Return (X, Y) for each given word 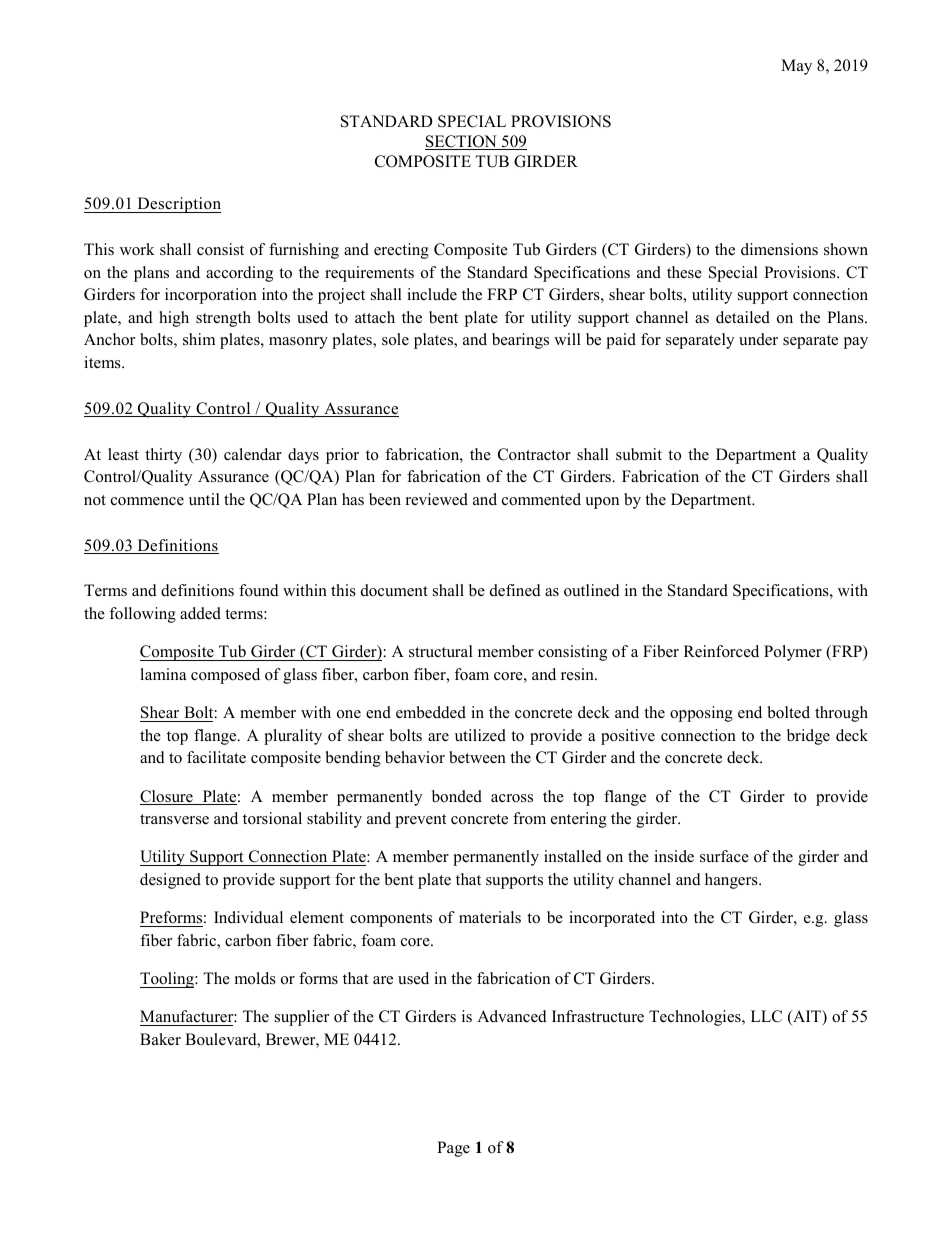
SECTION (462, 142)
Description (178, 205)
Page (453, 1149)
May (796, 67)
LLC (766, 1016)
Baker (160, 1039)
